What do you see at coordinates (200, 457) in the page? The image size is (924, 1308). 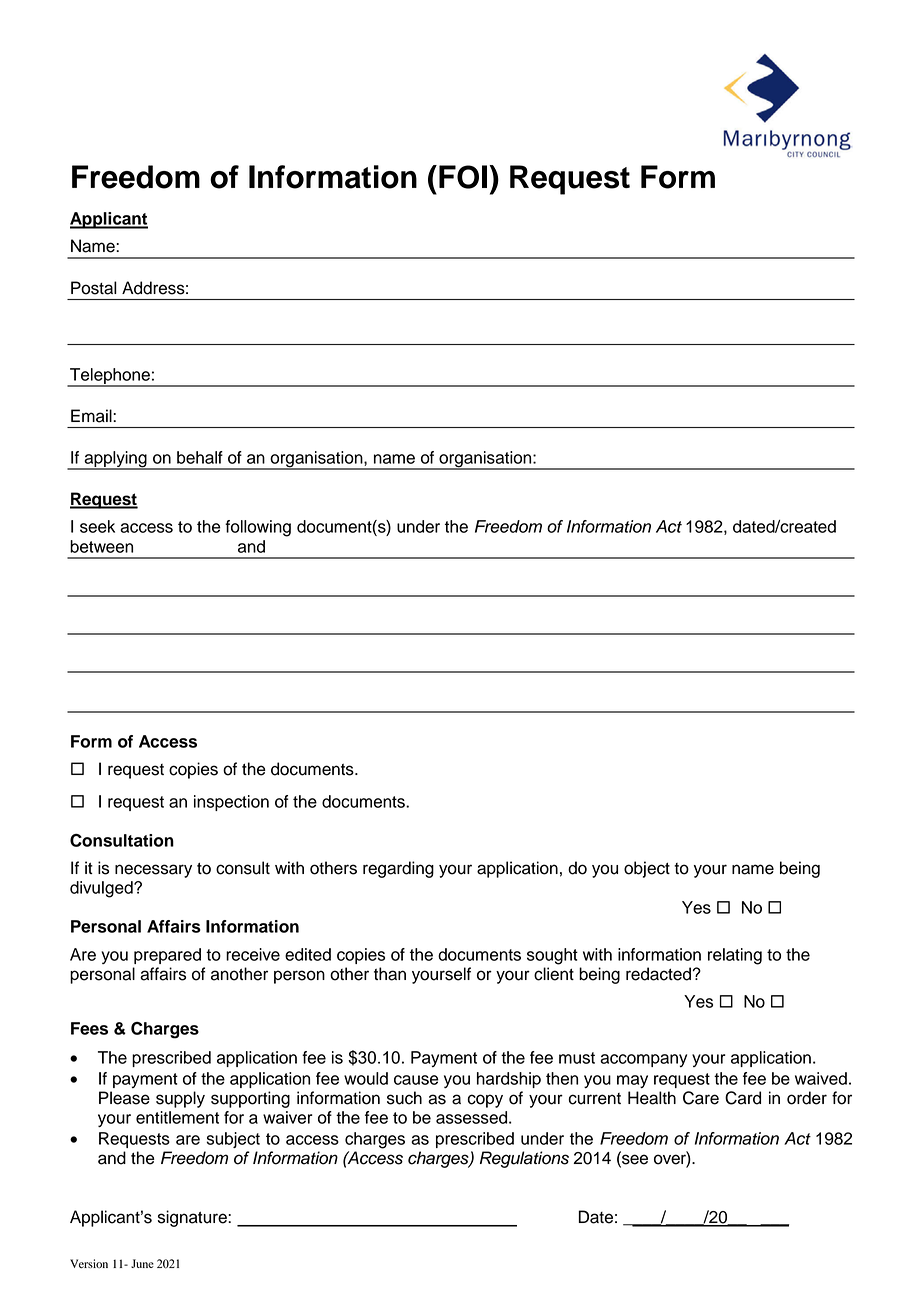 I see `behalf` at bounding box center [200, 457].
